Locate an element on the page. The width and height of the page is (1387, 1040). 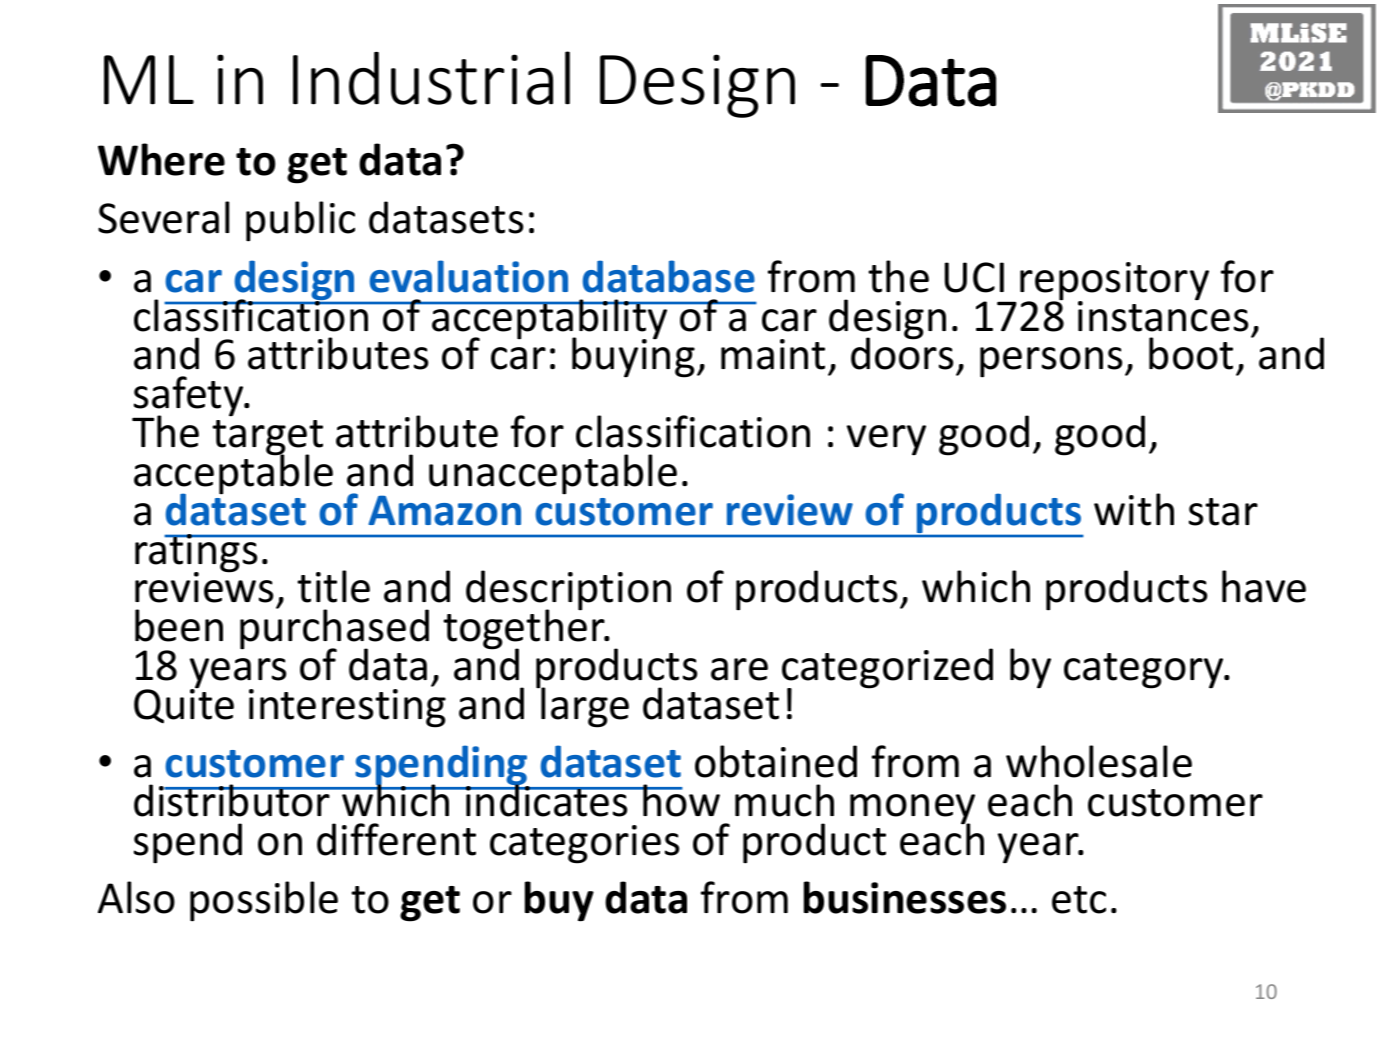
possible is located at coordinates (264, 901).
